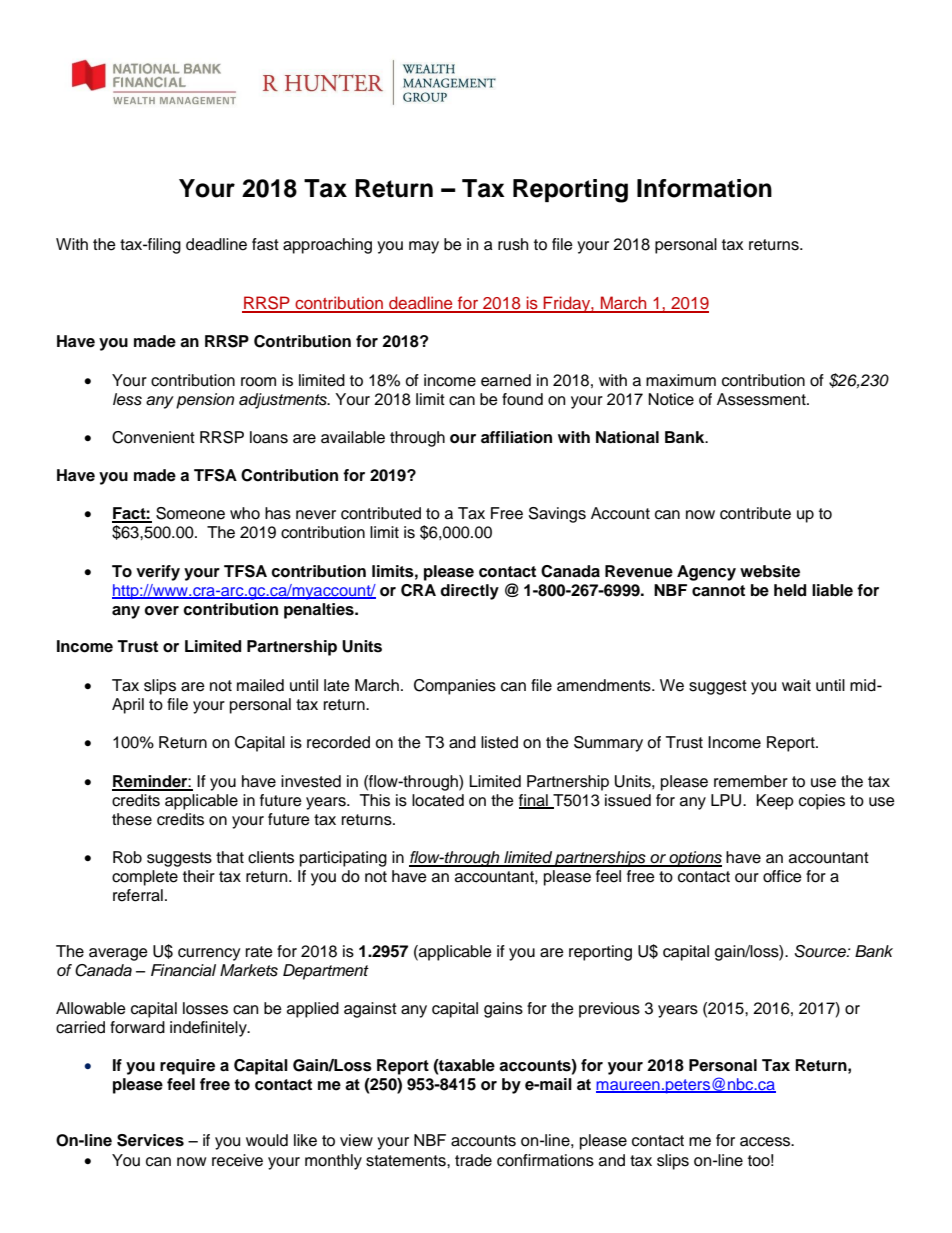 The height and width of the page is (1233, 952). What do you see at coordinates (326, 972) in the page?
I see `Department` at bounding box center [326, 972].
